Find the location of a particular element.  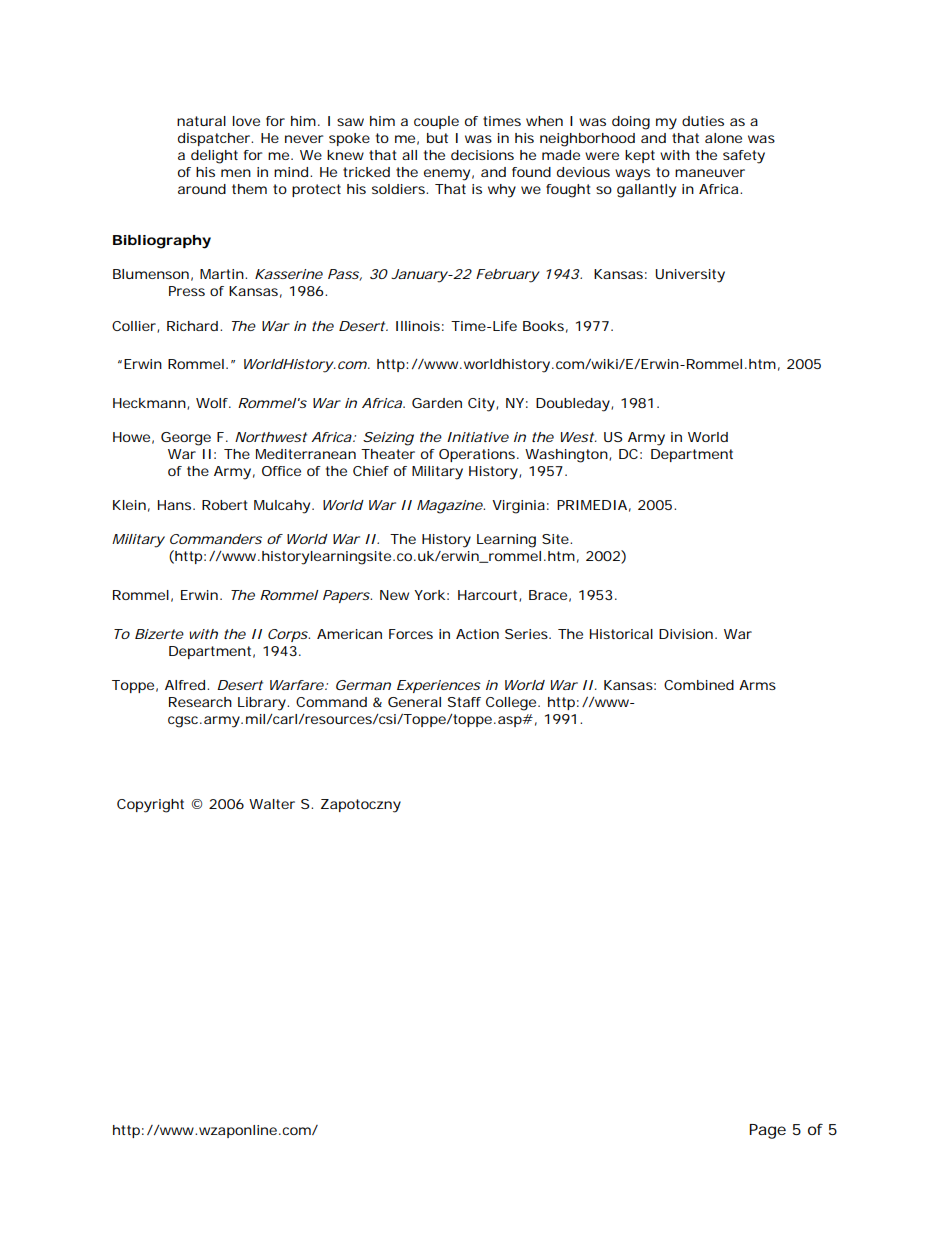

Action is located at coordinates (477, 634).
